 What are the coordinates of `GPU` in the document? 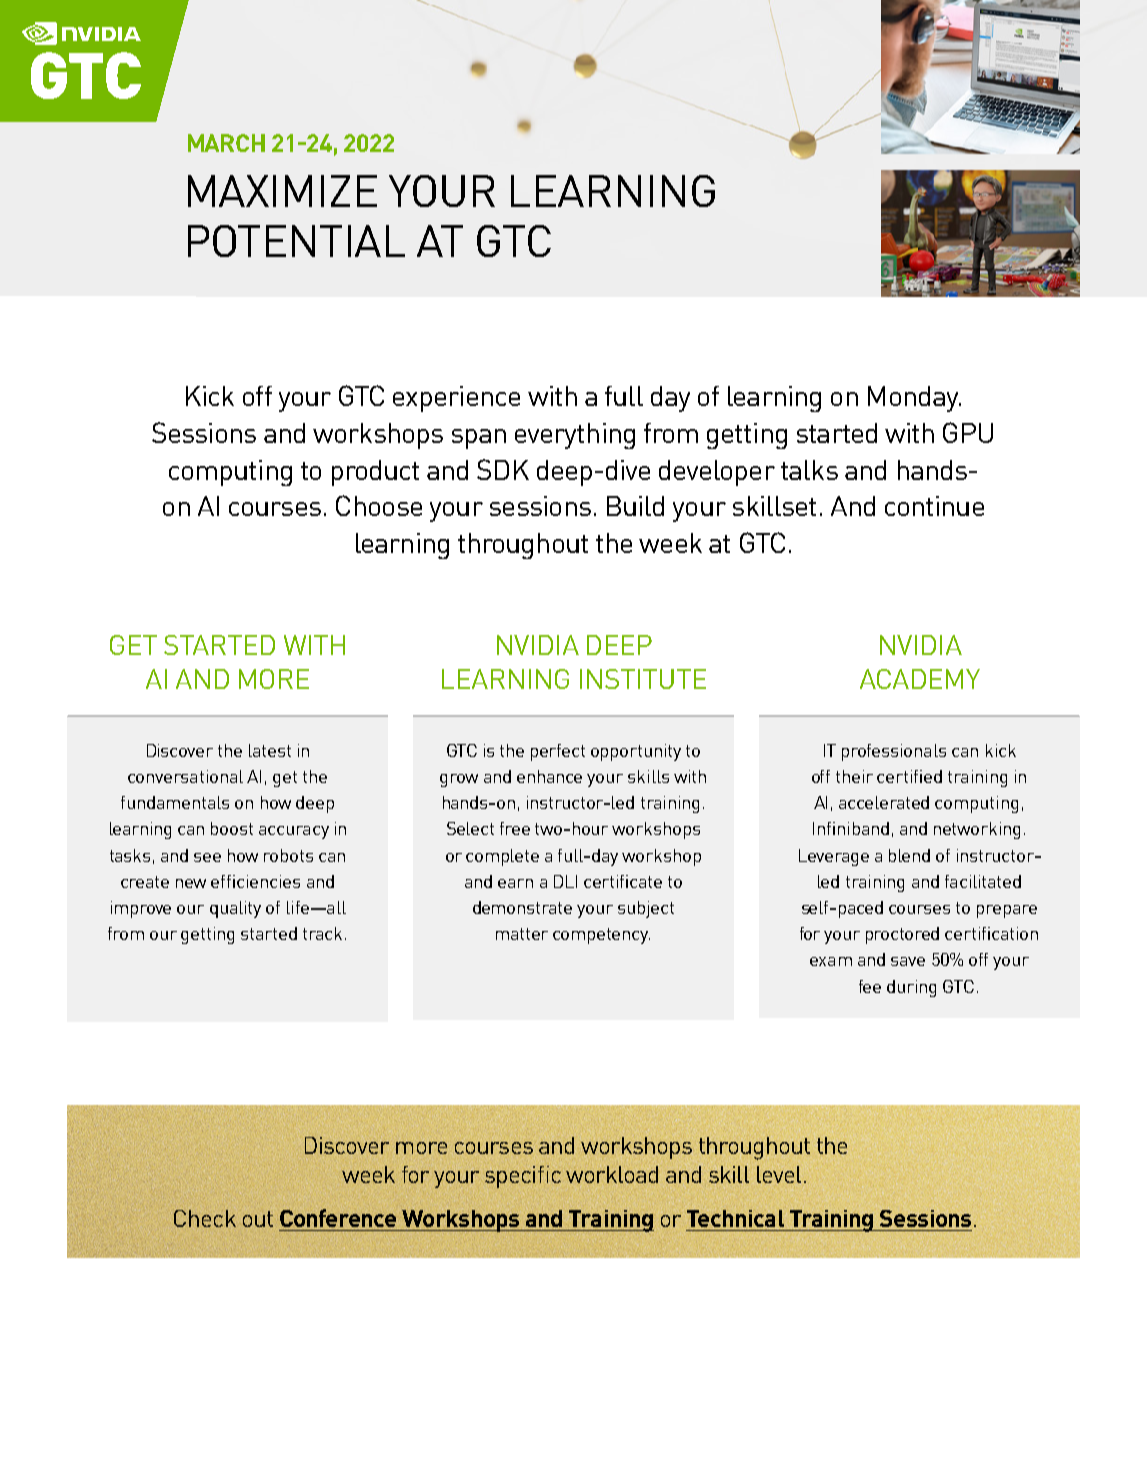 It's located at (968, 432).
